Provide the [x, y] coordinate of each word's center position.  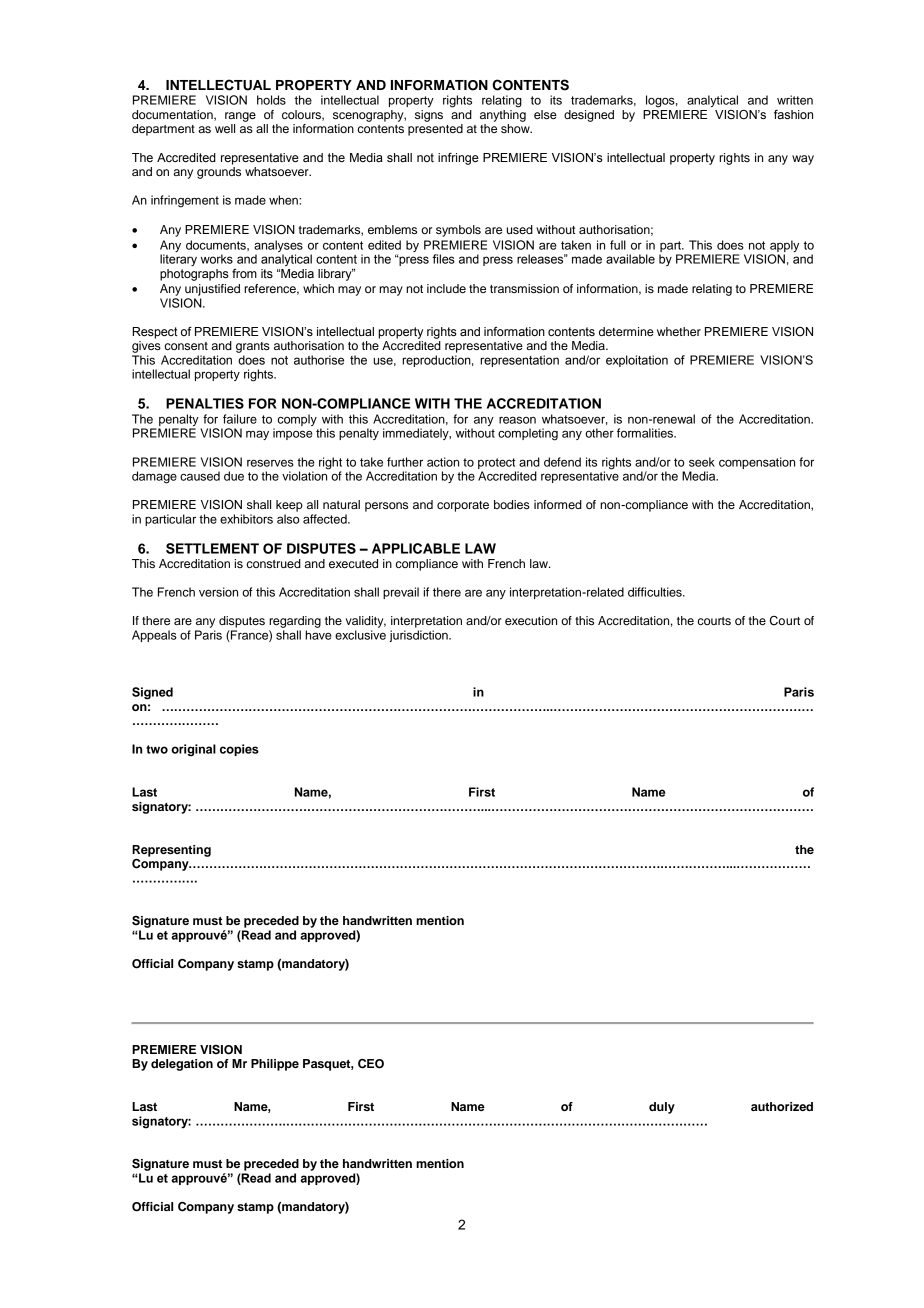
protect [497, 463]
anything [503, 116]
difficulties [656, 592]
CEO [371, 1064]
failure [240, 419]
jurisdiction [419, 636]
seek [702, 462]
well [225, 128]
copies [239, 750]
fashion [793, 115]
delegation [182, 1065]
